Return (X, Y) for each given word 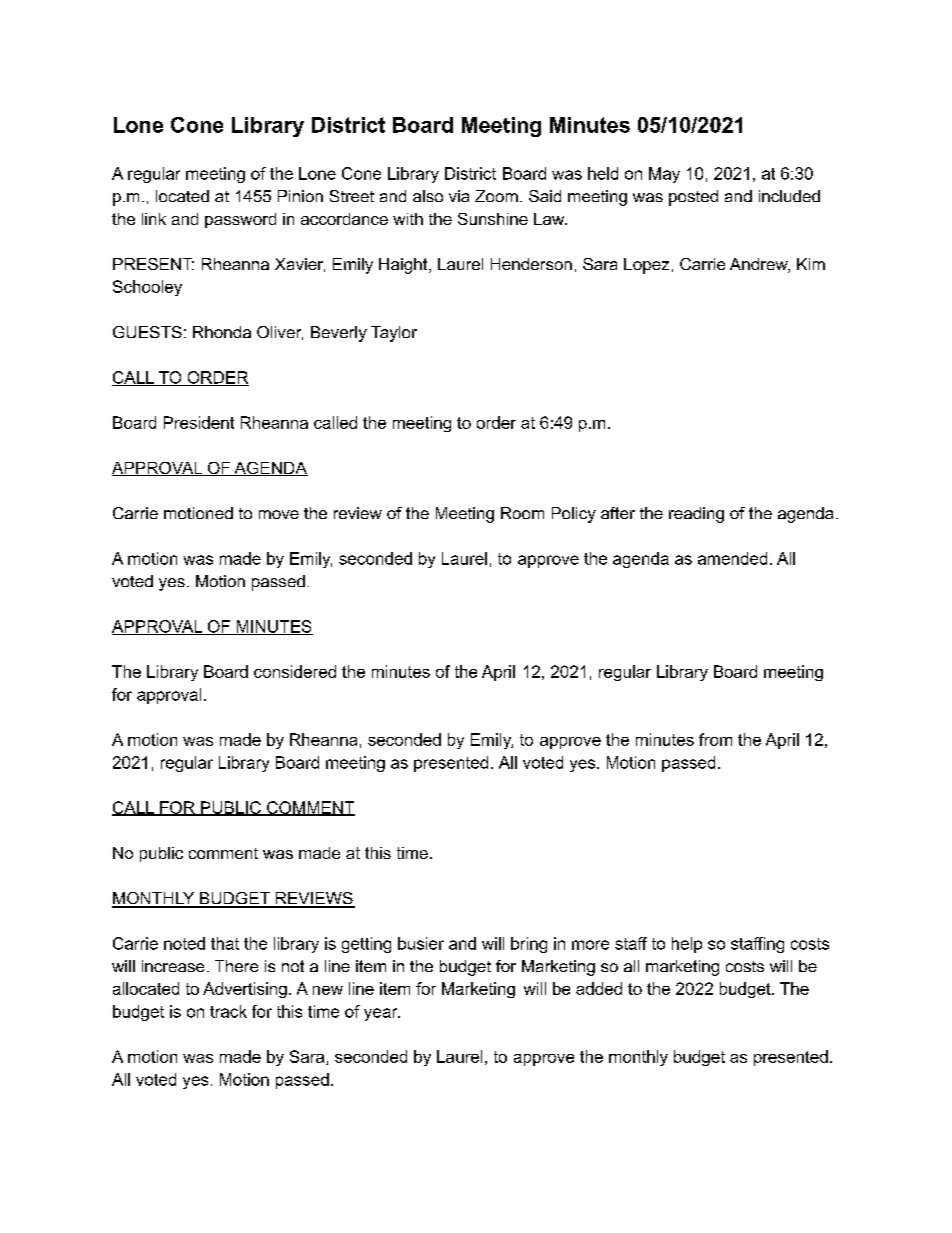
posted (693, 198)
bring (529, 945)
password (240, 220)
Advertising (245, 990)
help (687, 945)
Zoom (496, 196)
